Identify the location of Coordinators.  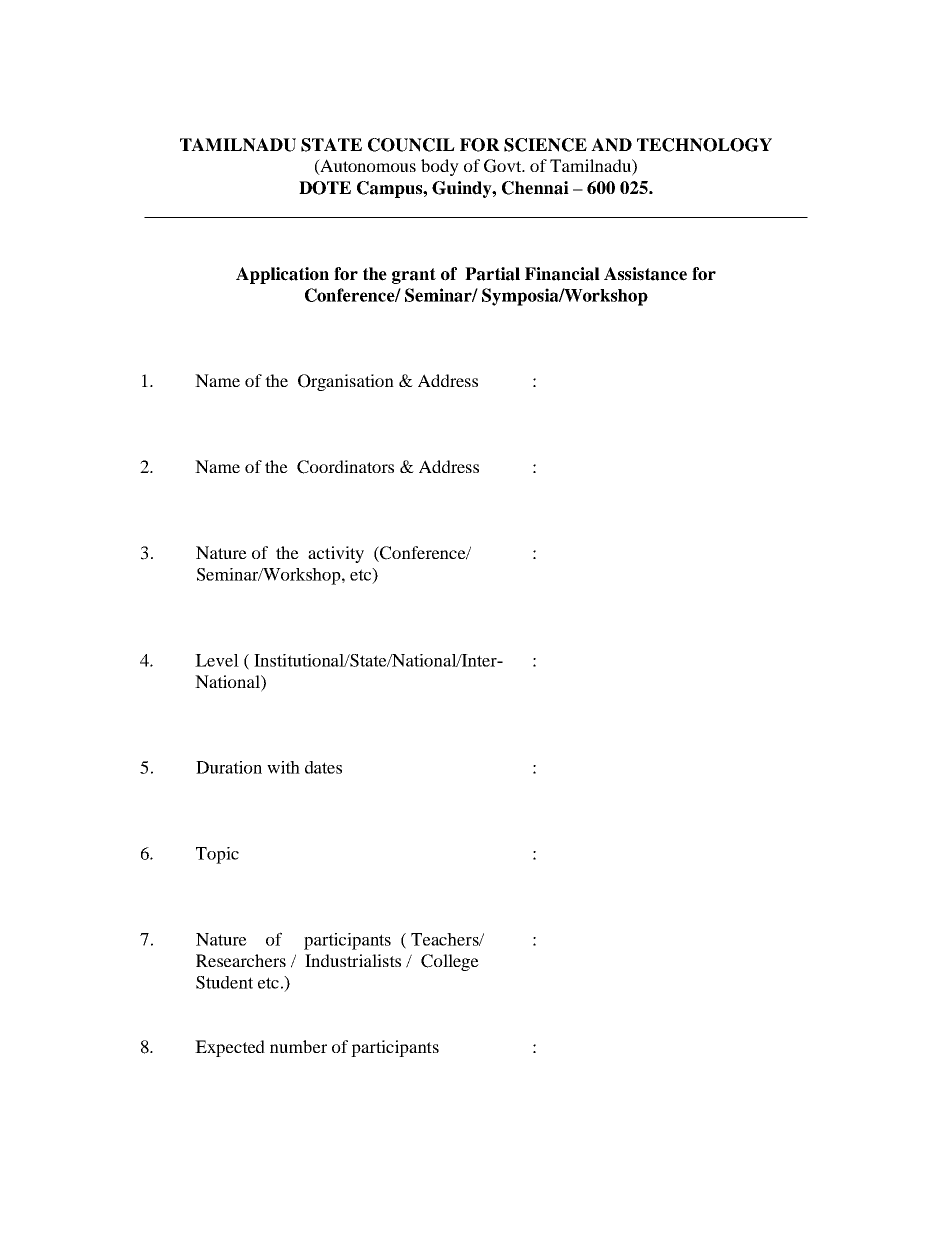
(345, 467).
